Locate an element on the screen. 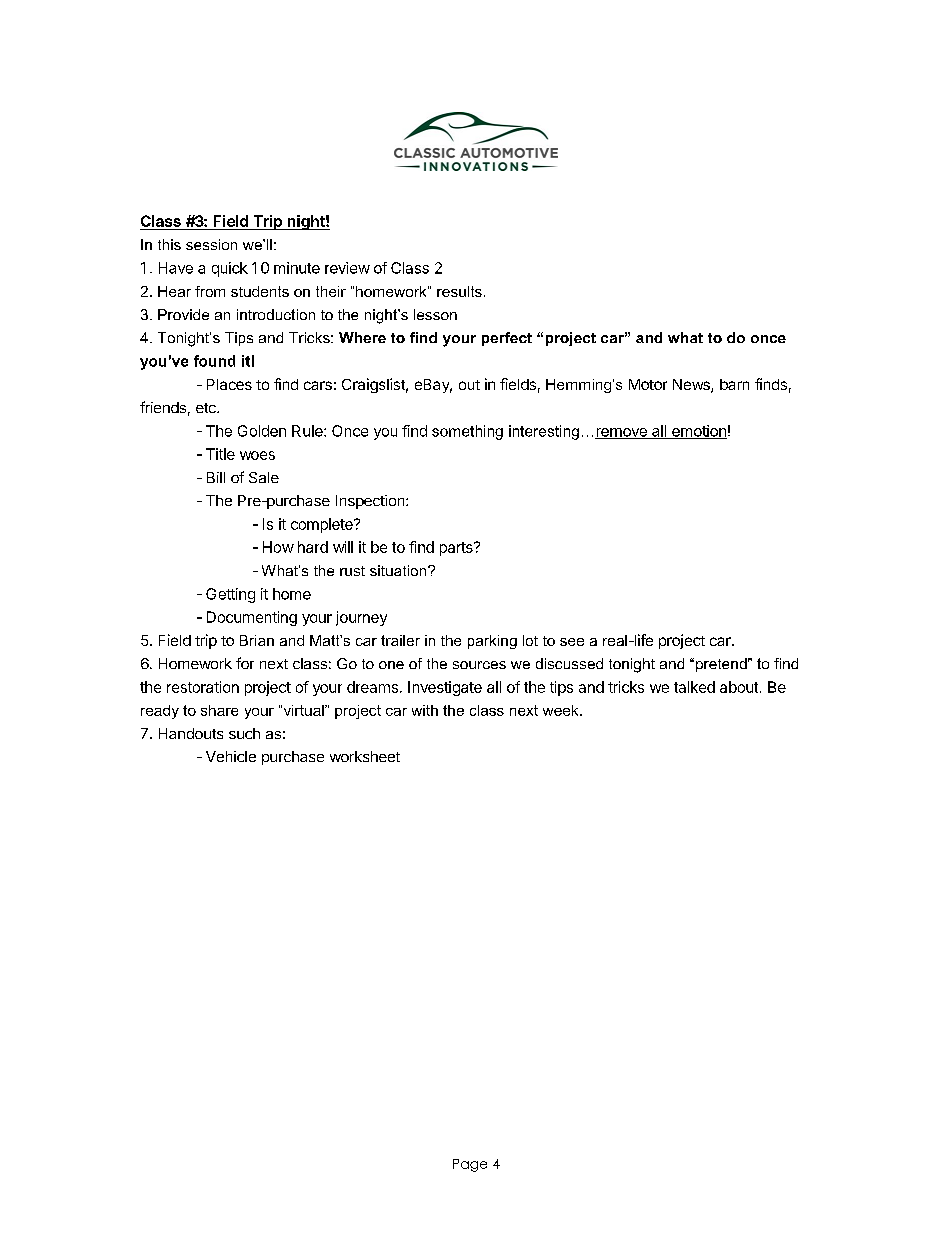 The height and width of the screenshot is (1233, 952). Page is located at coordinates (470, 1165).
